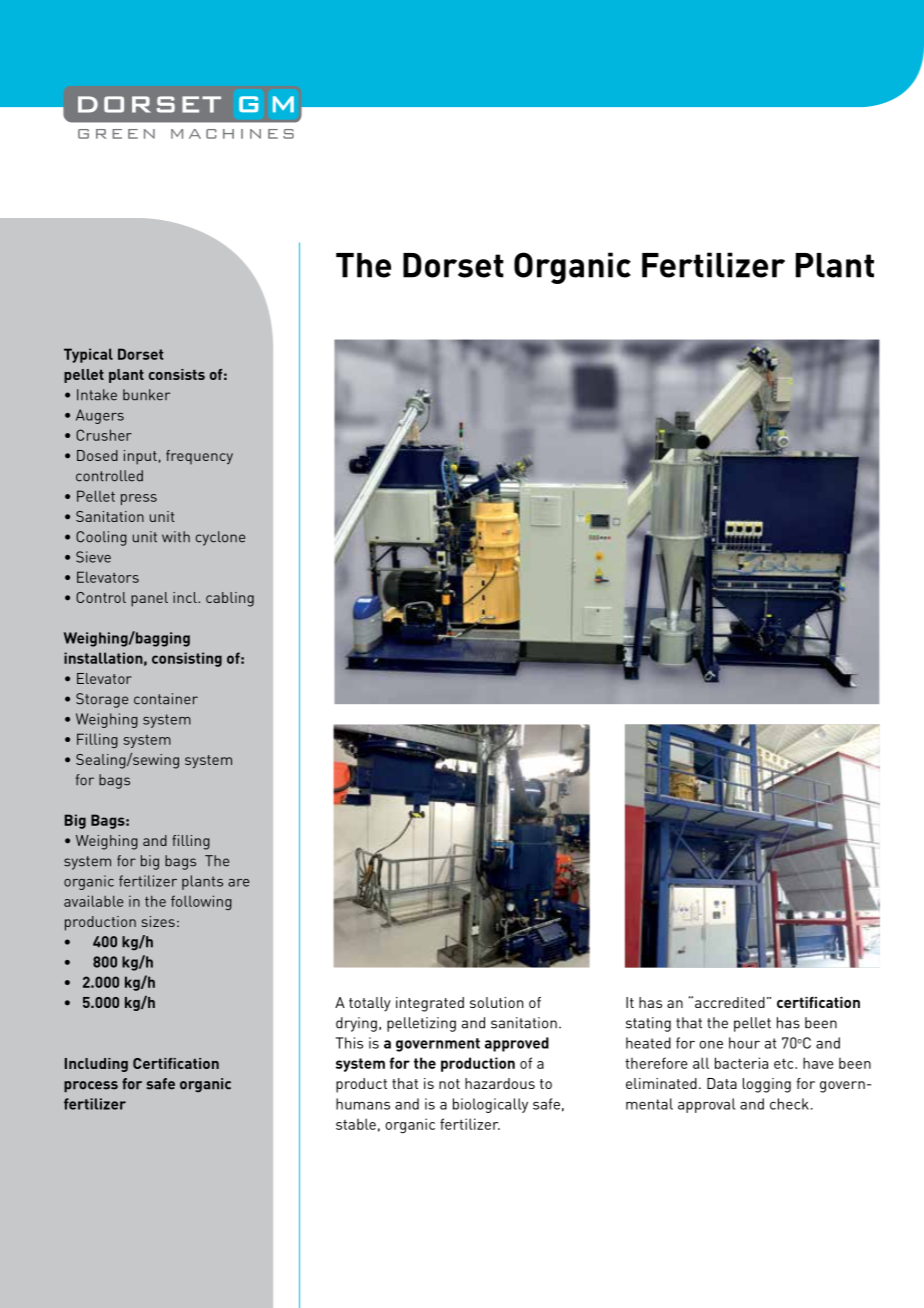 The image size is (924, 1308). What do you see at coordinates (166, 699) in the page?
I see `container` at bounding box center [166, 699].
